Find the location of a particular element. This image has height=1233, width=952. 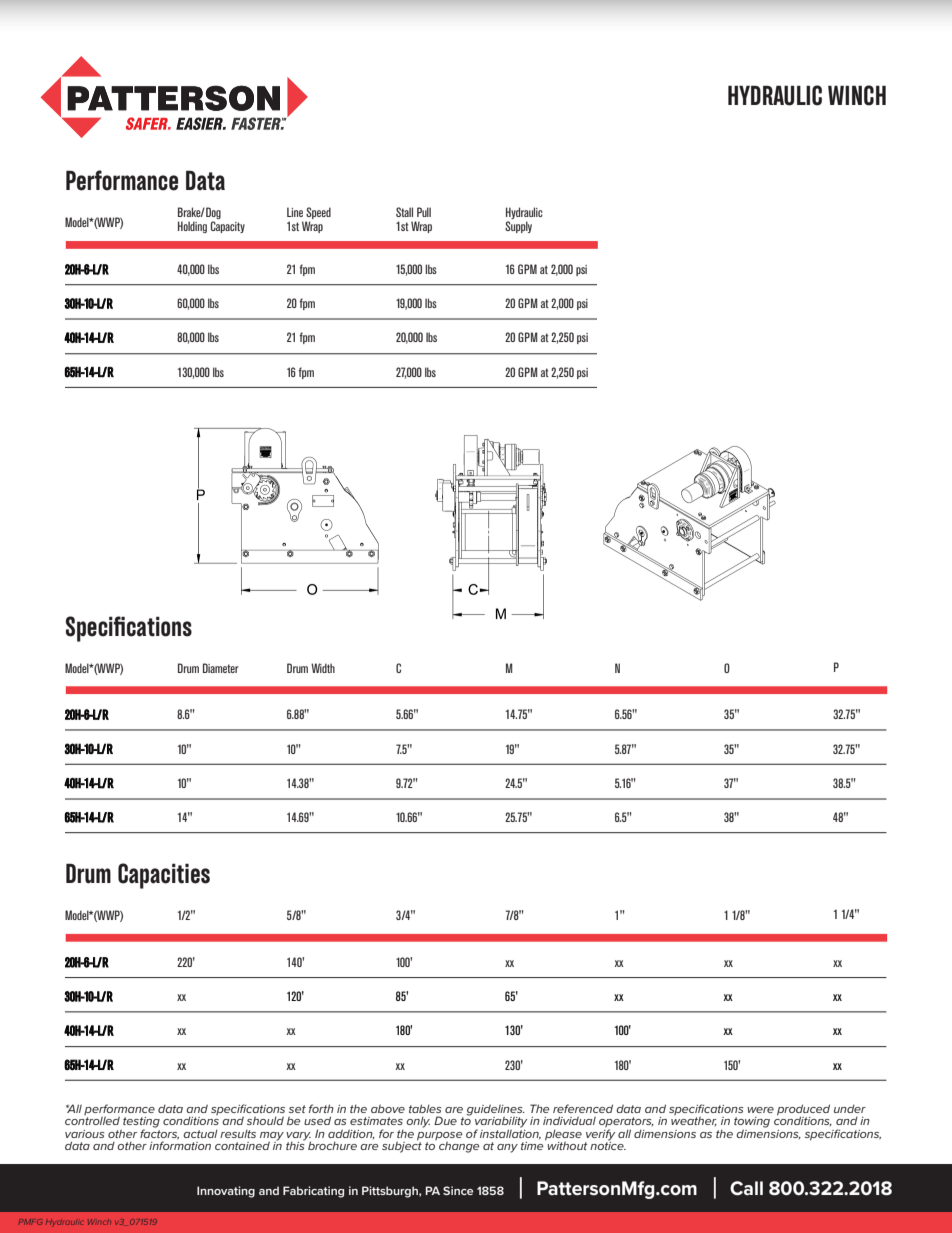

Diameter is located at coordinates (221, 668).
